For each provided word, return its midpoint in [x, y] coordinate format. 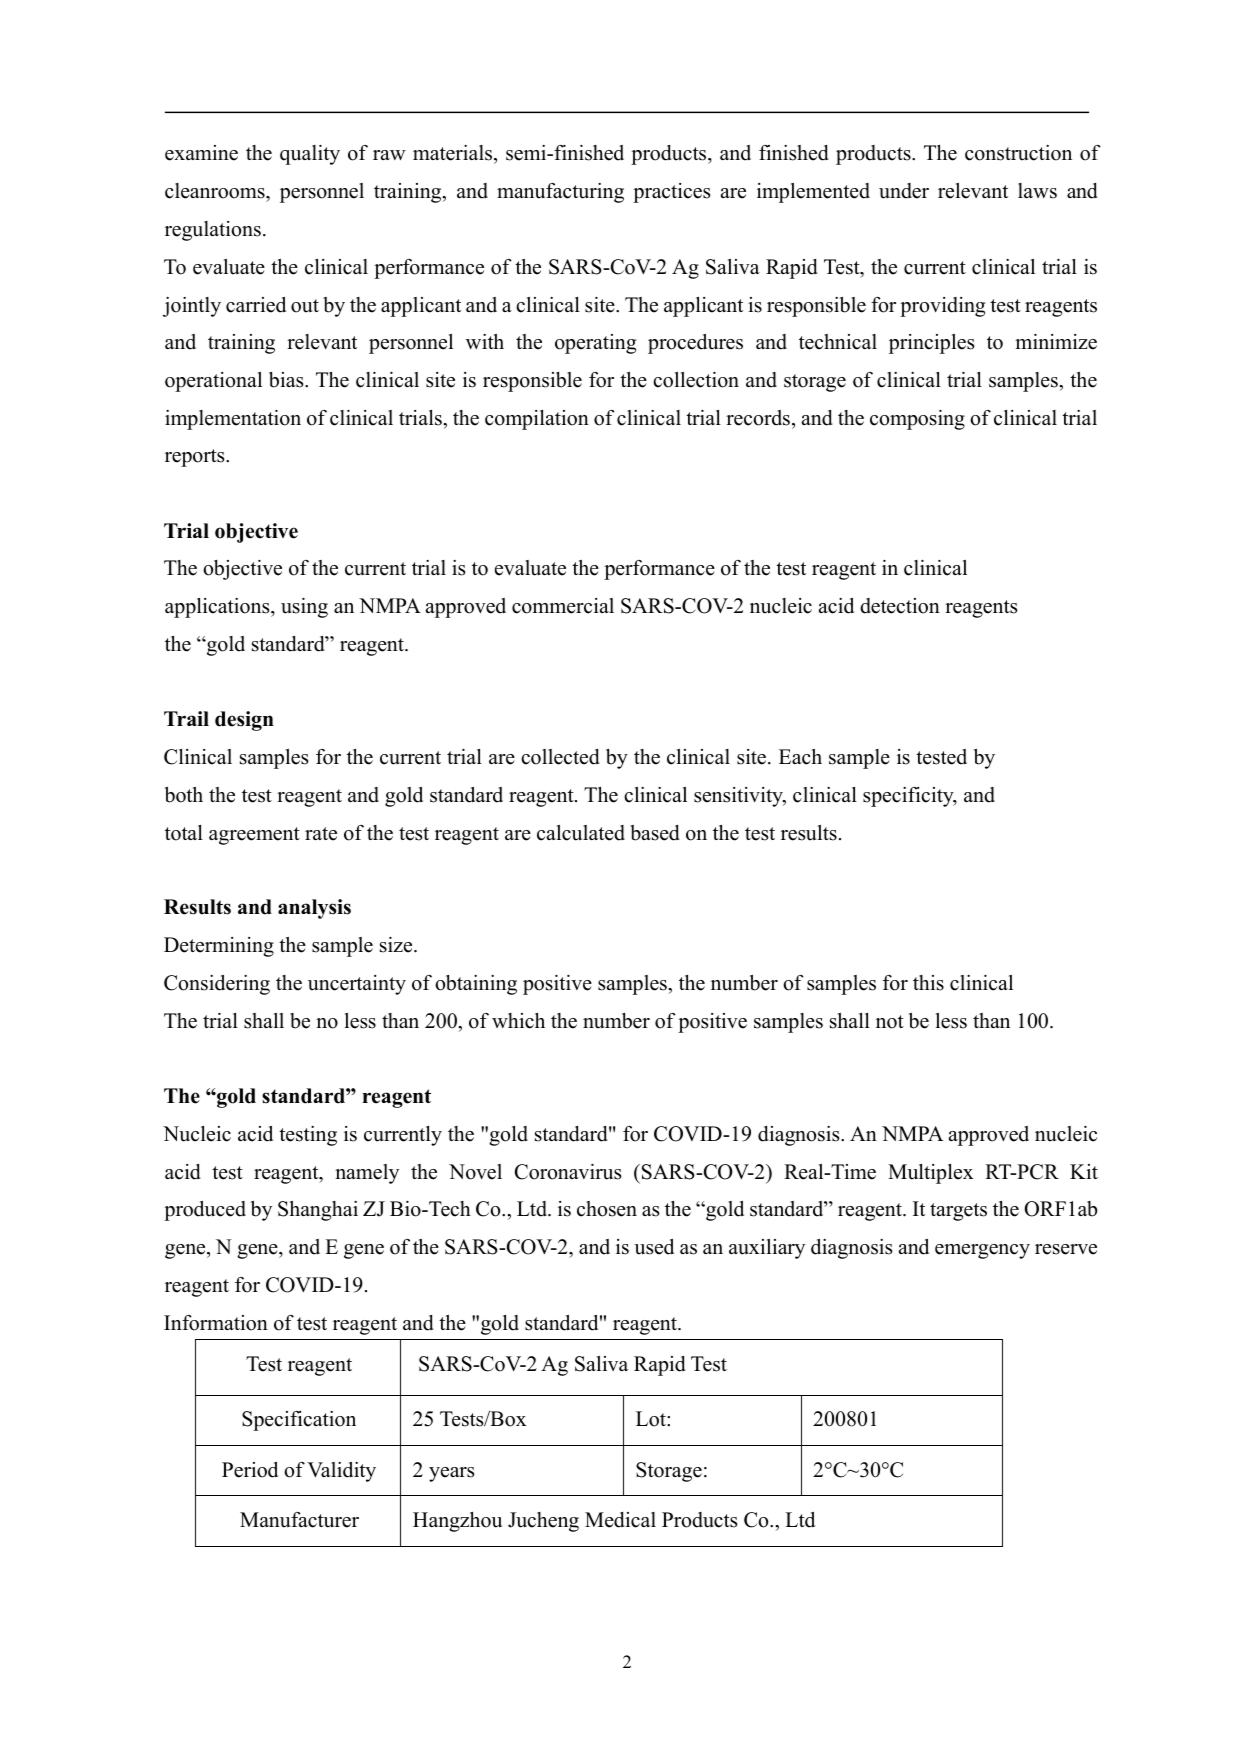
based [655, 833]
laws [1037, 191]
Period [250, 1470]
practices [672, 193]
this [928, 983]
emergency [982, 1251]
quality [310, 155]
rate [321, 834]
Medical [620, 1520]
